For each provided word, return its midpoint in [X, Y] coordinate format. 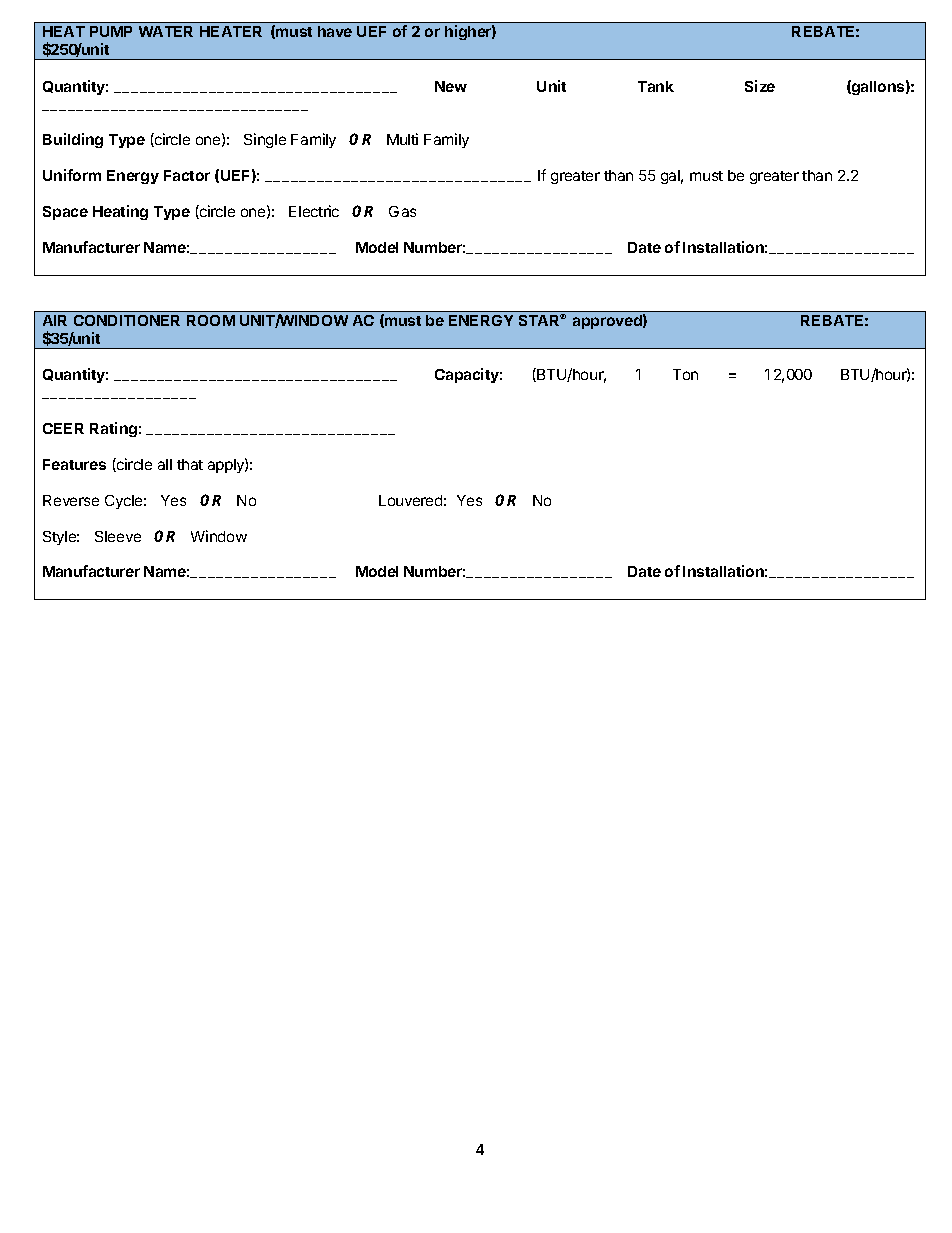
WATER [166, 31]
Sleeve [118, 536]
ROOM [211, 320]
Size [760, 86]
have [335, 31]
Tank [656, 86]
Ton [685, 374]
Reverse [71, 500]
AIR [55, 320]
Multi [402, 139]
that [190, 464]
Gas [402, 211]
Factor [187, 175]
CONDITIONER [127, 320]
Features [74, 464]
